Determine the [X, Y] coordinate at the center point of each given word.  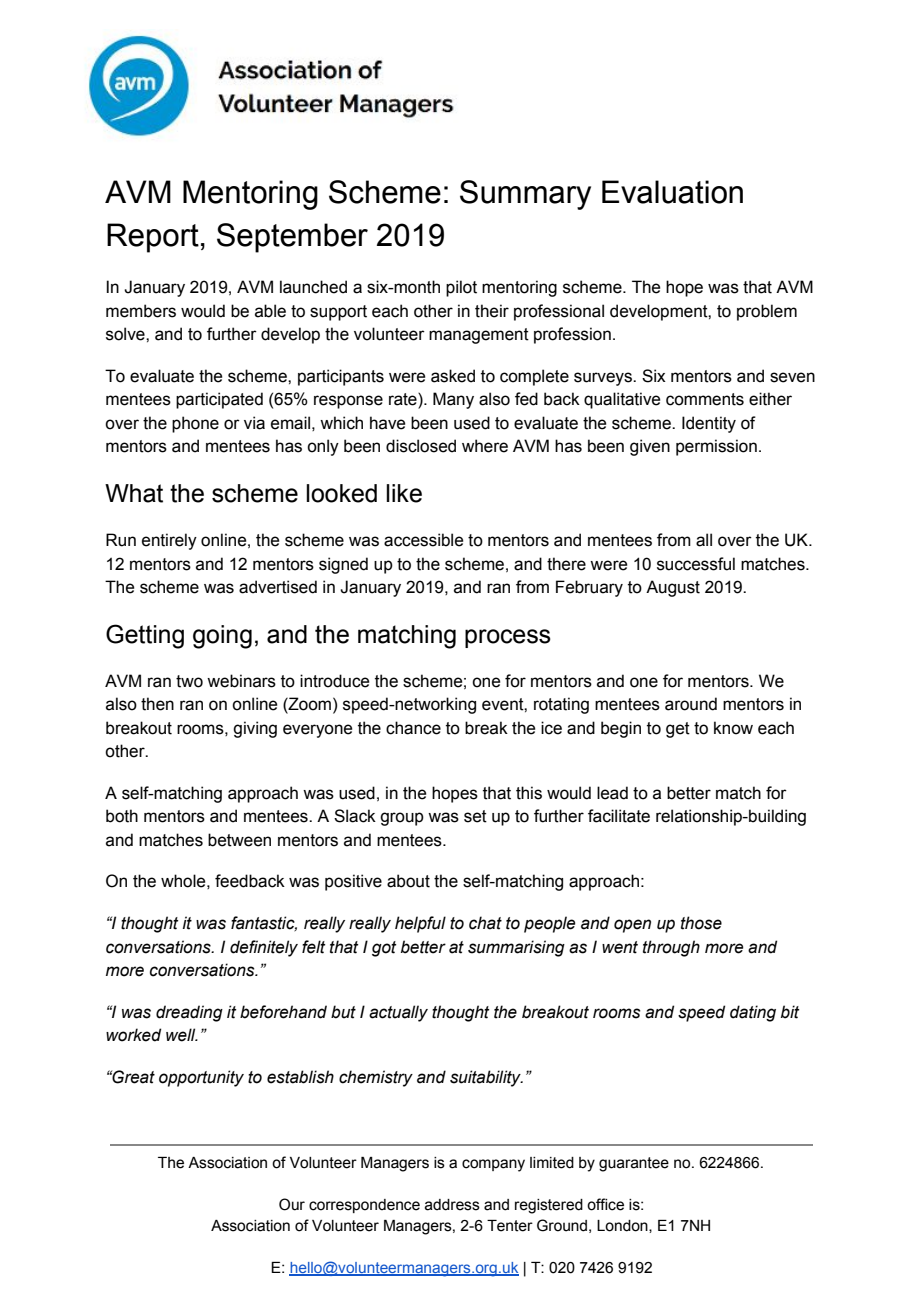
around [691, 704]
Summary [525, 195]
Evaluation [672, 192]
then [157, 704]
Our [292, 1204]
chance [413, 728]
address [452, 1205]
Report [153, 238]
